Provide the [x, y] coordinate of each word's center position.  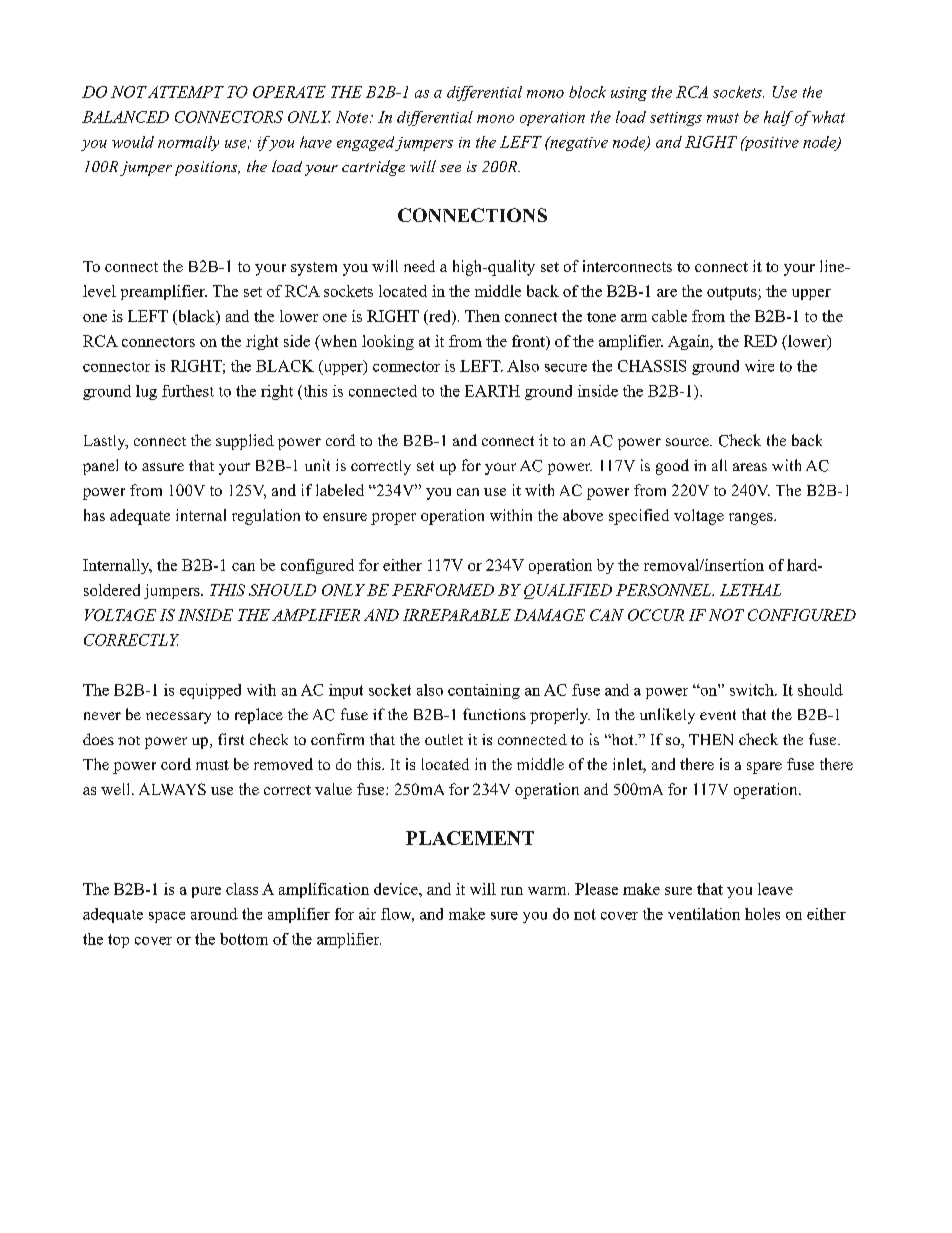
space [167, 917]
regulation [266, 517]
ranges [752, 519]
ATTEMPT [186, 92]
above [583, 515]
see [450, 168]
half [778, 118]
